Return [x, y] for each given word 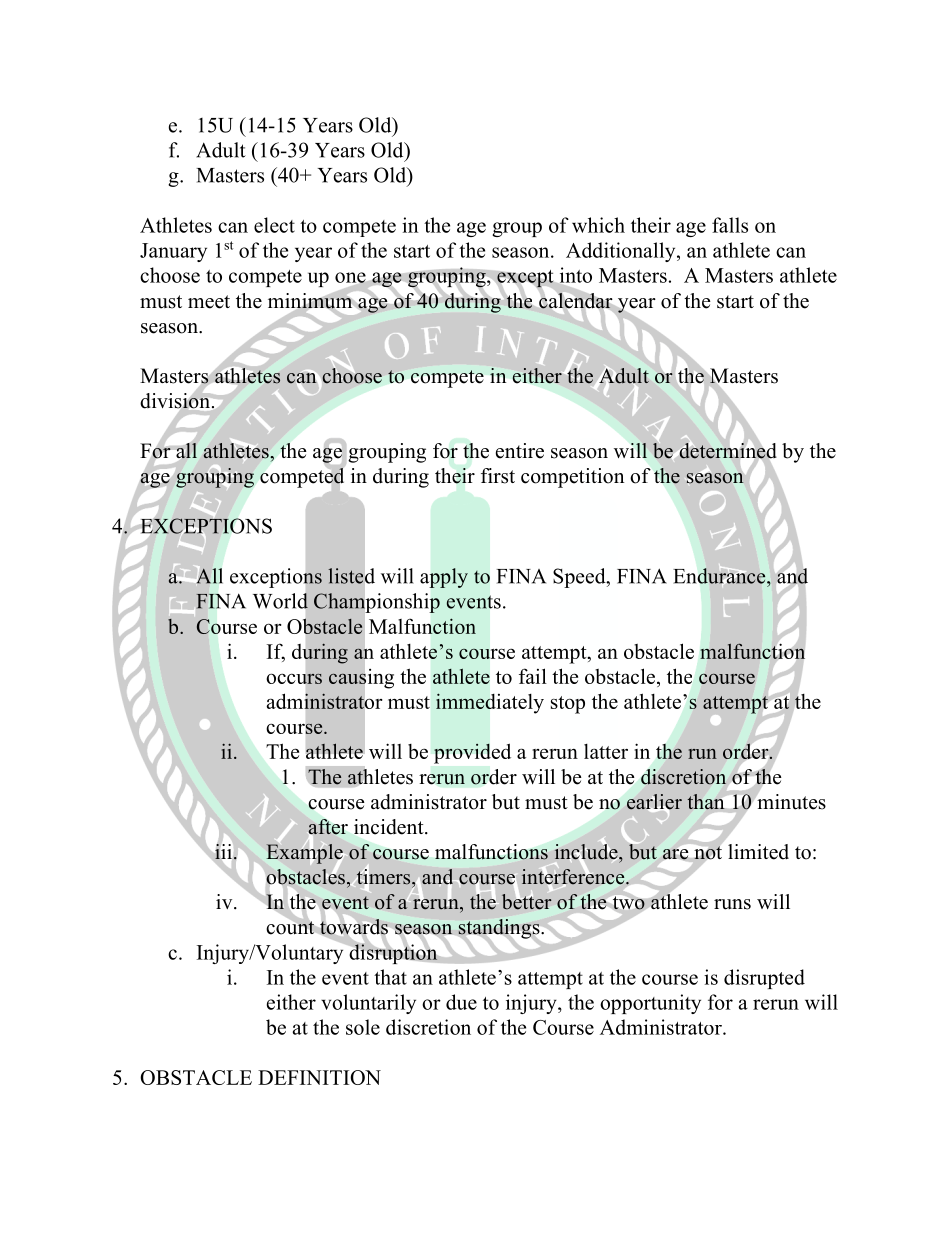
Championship [377, 603]
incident [390, 827]
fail [533, 676]
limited [758, 852]
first [498, 476]
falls [730, 225]
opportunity [650, 1004]
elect [274, 225]
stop [568, 705]
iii [223, 851]
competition [572, 478]
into [574, 276]
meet [209, 302]
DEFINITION [319, 1077]
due [461, 1002]
